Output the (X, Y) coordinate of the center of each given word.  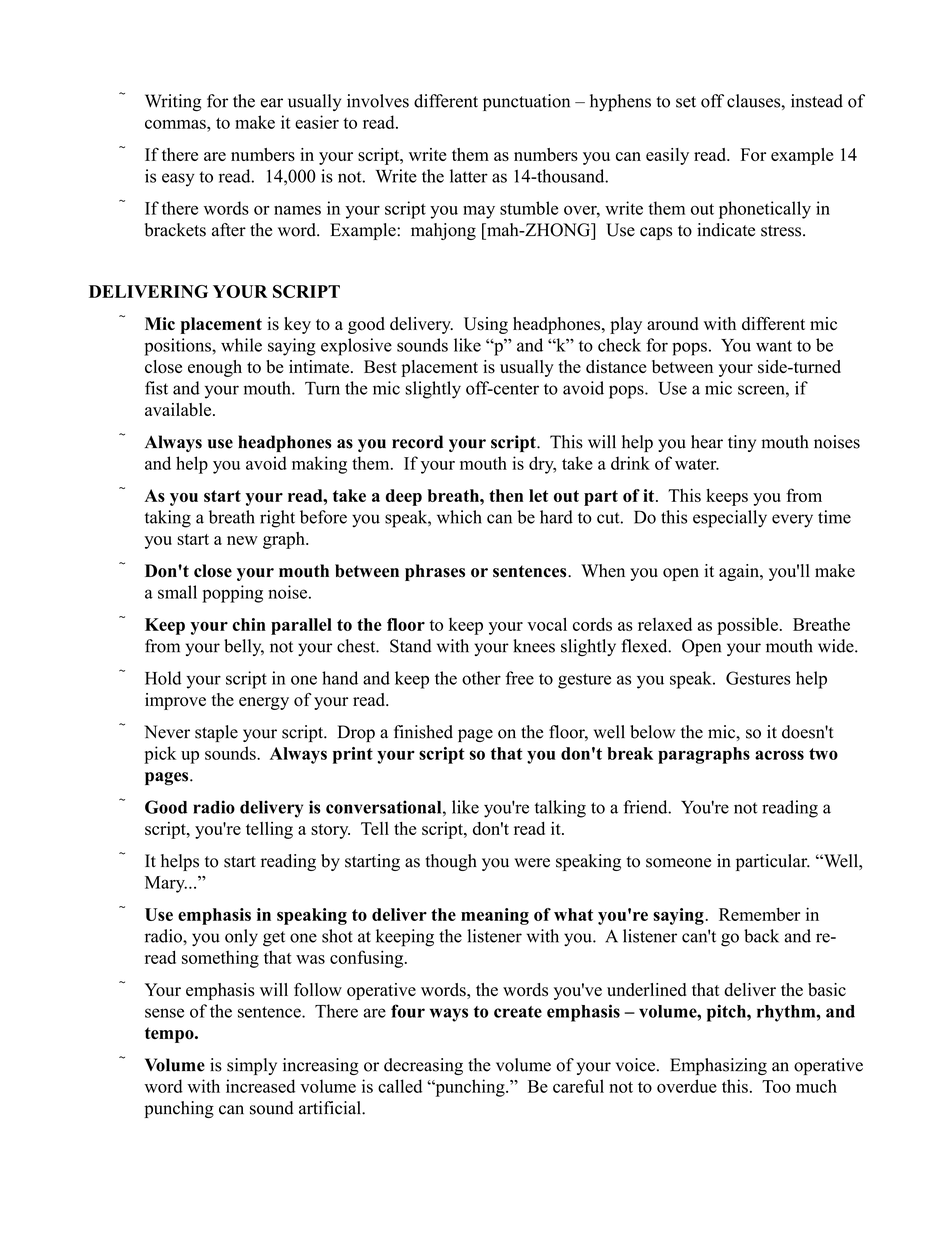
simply (252, 1066)
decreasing (423, 1066)
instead (817, 101)
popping (232, 594)
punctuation (526, 102)
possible (747, 626)
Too (776, 1086)
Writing (173, 103)
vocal (547, 624)
